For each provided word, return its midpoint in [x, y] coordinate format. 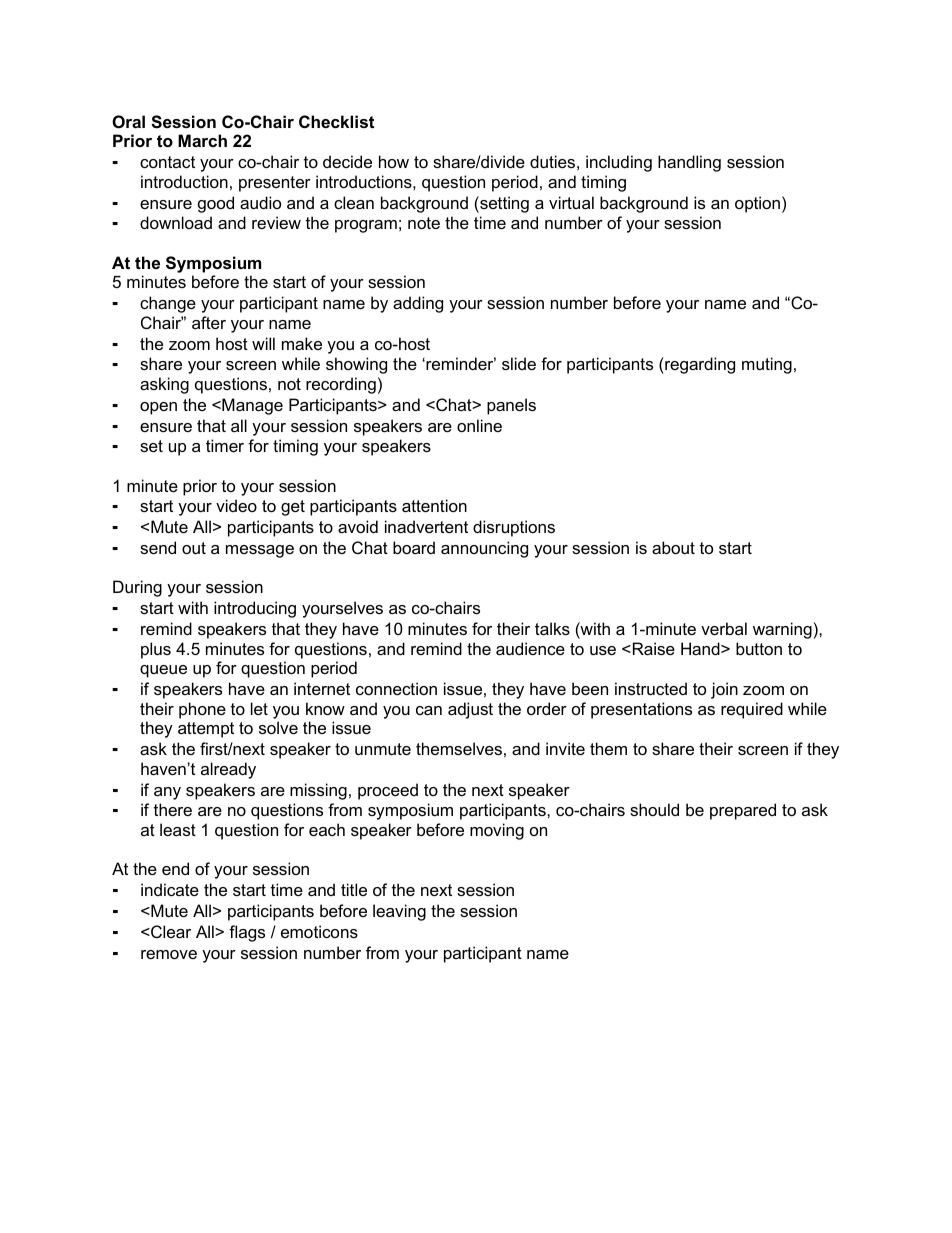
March [202, 140]
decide [347, 161]
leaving [399, 912]
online [479, 425]
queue [163, 671]
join [724, 690]
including [619, 163]
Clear [170, 931]
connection [396, 688]
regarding [699, 365]
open [158, 408]
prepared [743, 811]
